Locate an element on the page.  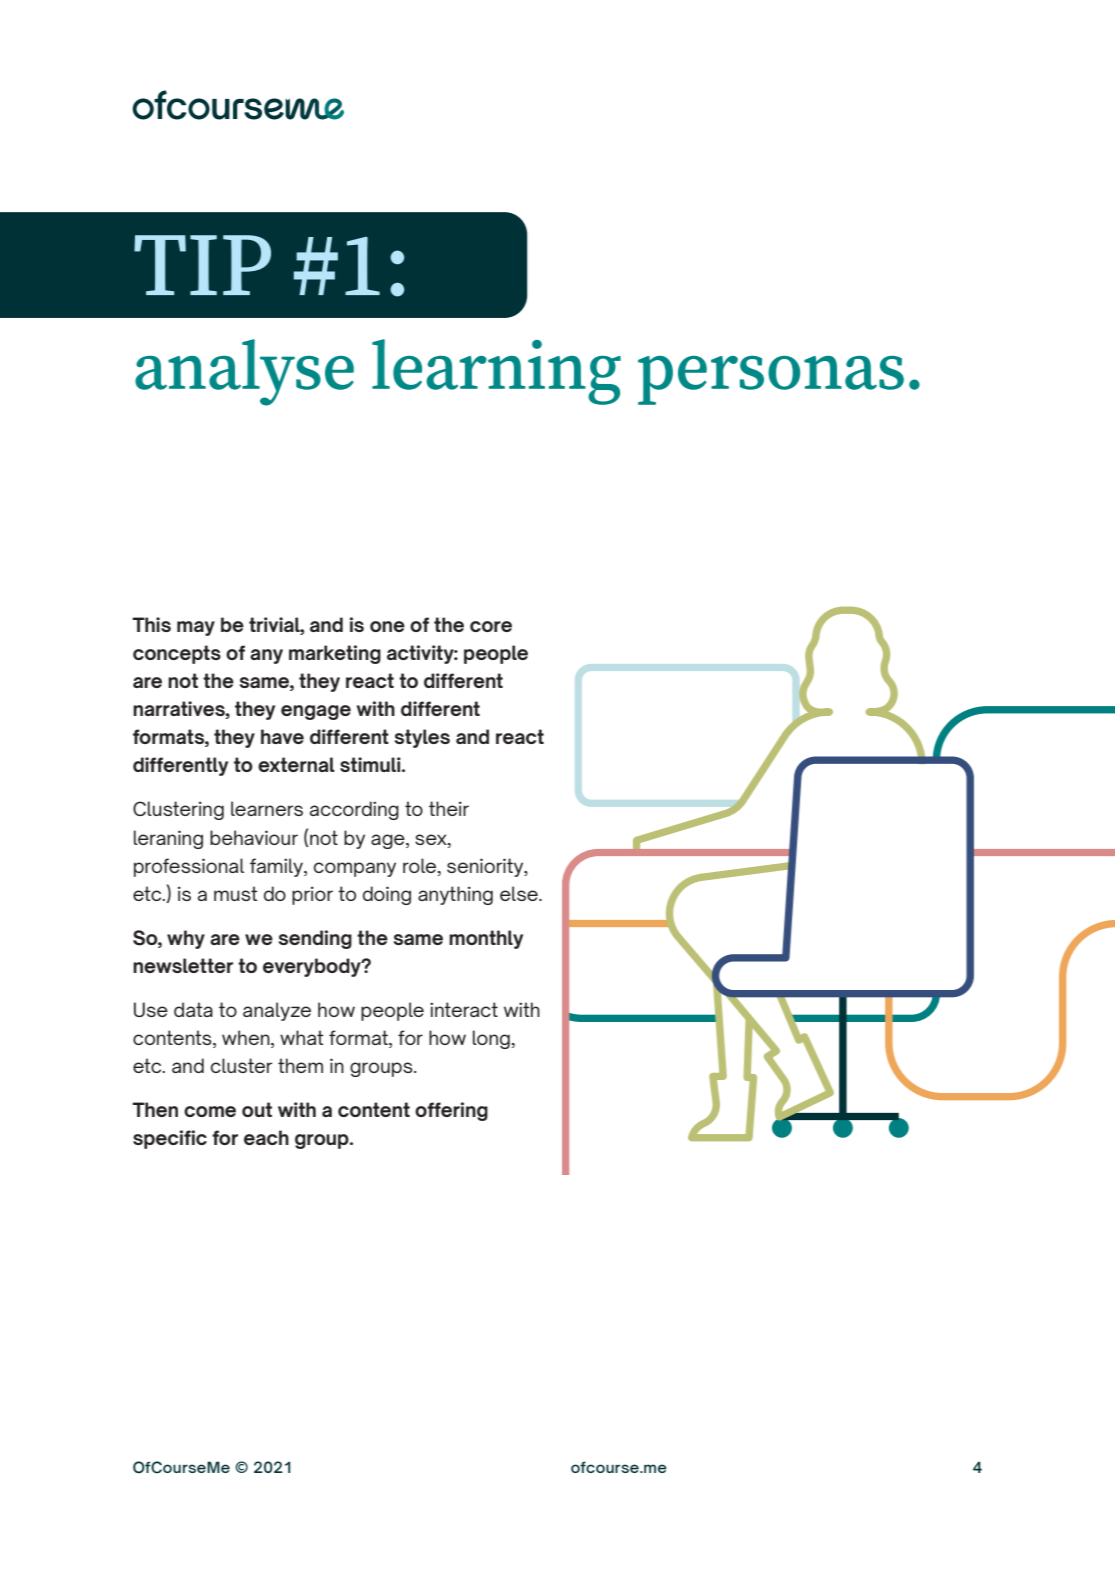
offering is located at coordinates (451, 1111).
